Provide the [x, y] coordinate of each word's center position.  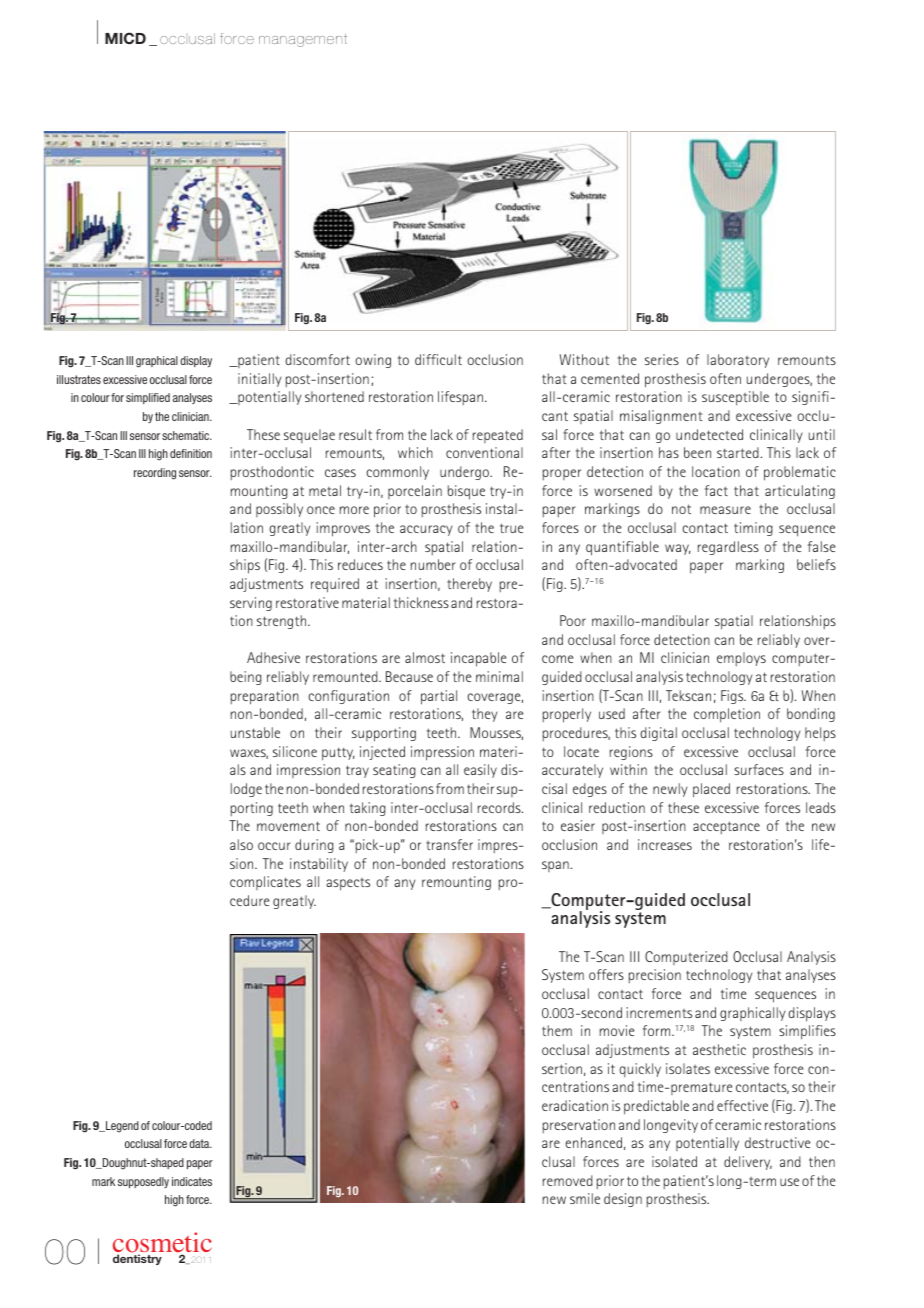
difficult [438, 359]
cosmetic [162, 1243]
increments [659, 1012]
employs [741, 659]
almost [425, 657]
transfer [449, 844]
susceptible [735, 398]
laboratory [738, 361]
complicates [265, 883]
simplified [148, 398]
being [246, 678]
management [303, 40]
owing [373, 361]
